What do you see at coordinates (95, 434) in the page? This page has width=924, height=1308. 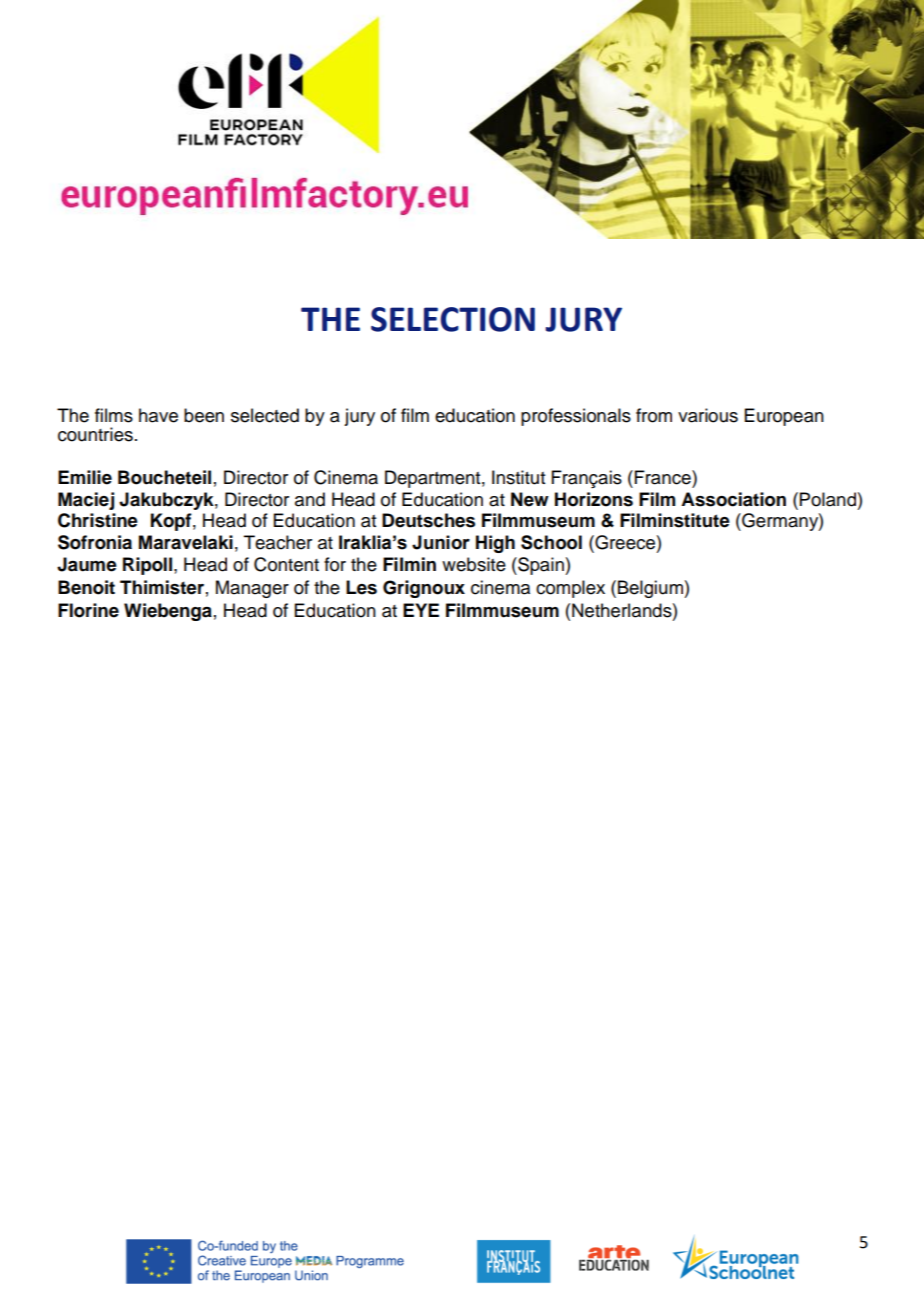 I see `countries` at bounding box center [95, 434].
